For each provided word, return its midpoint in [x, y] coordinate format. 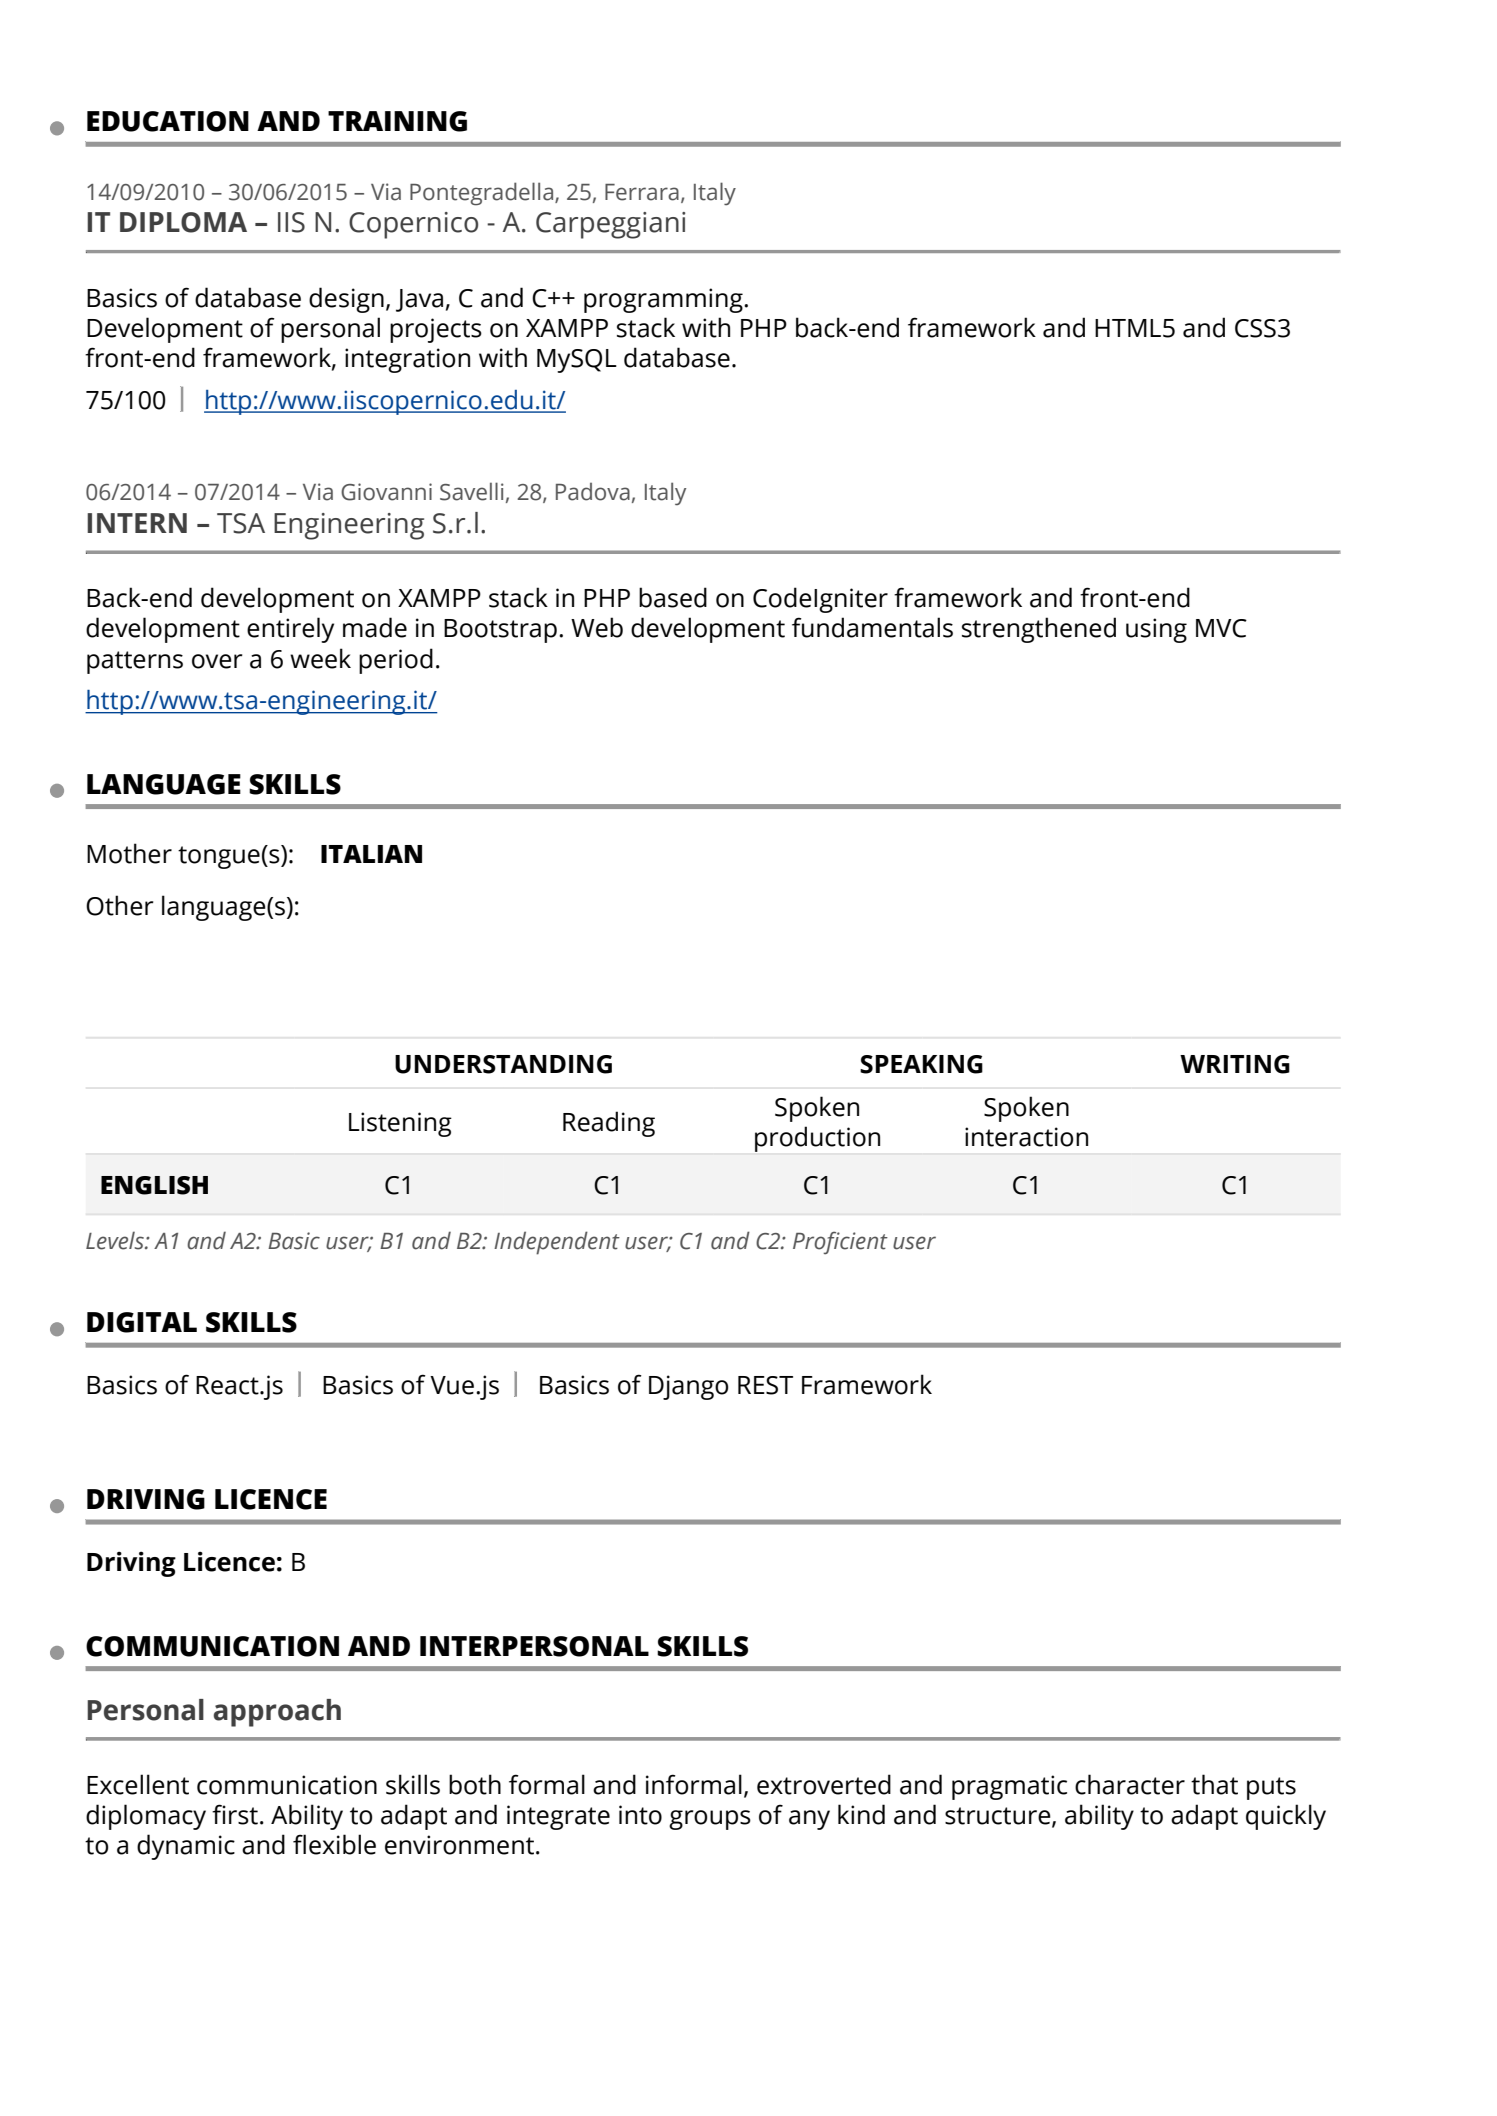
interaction [1026, 1137]
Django [689, 1387]
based [673, 597]
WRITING [1235, 1064]
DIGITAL [142, 1322]
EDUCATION [168, 121]
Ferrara [642, 192]
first [235, 1814]
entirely [290, 630]
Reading [609, 1124]
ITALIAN [371, 854]
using [1156, 630]
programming [664, 300]
